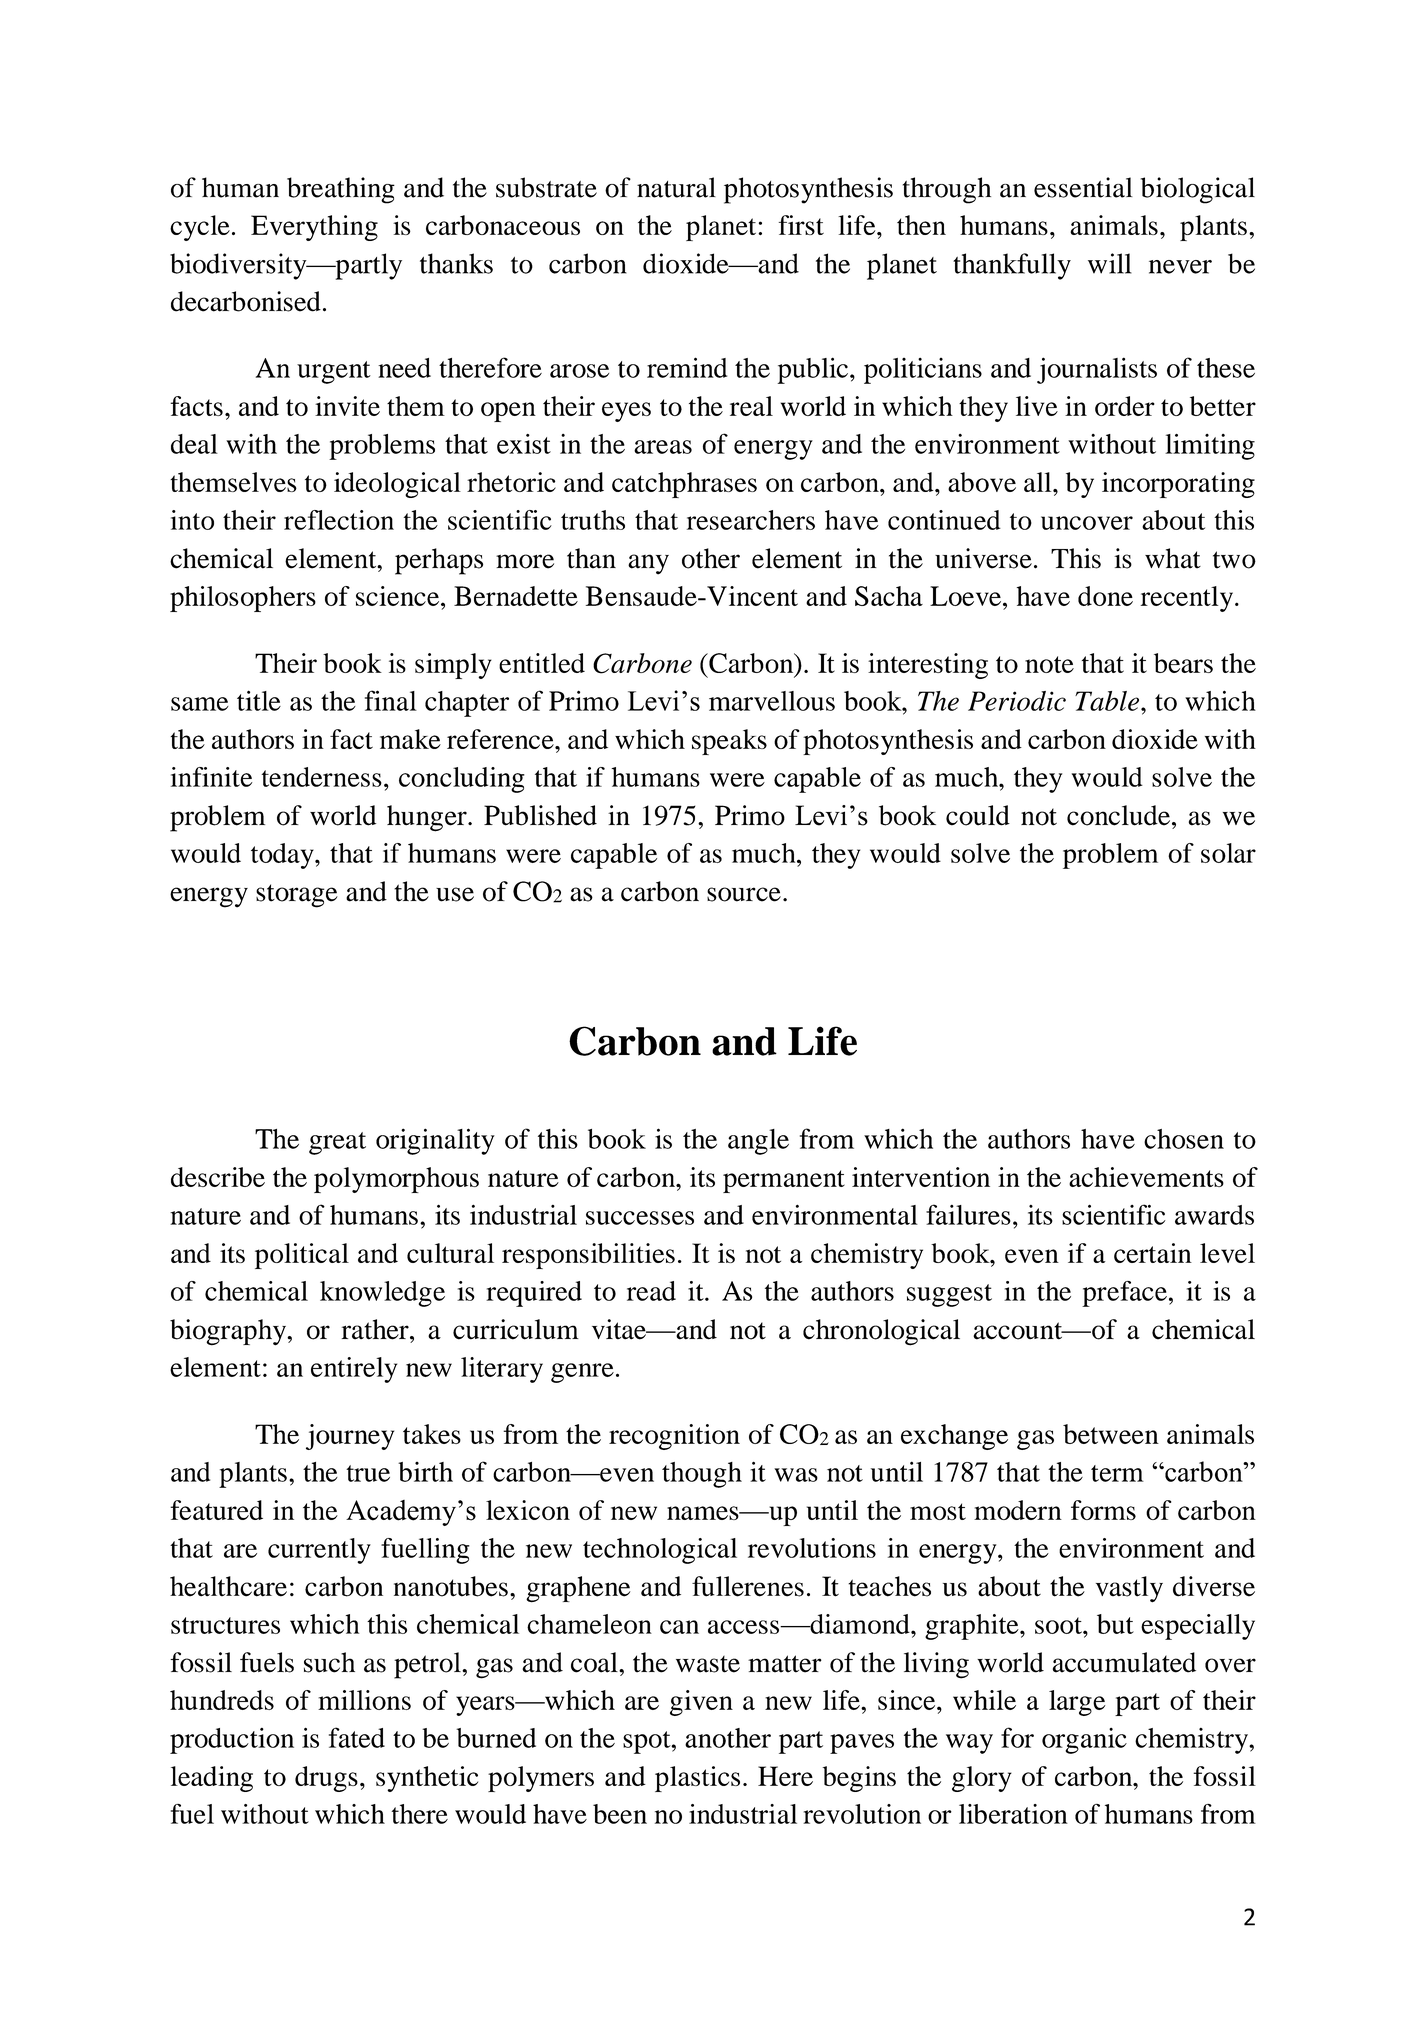 The height and width of the screenshot is (2017, 1425). What do you see at coordinates (1105, 596) in the screenshot?
I see `done` at bounding box center [1105, 596].
